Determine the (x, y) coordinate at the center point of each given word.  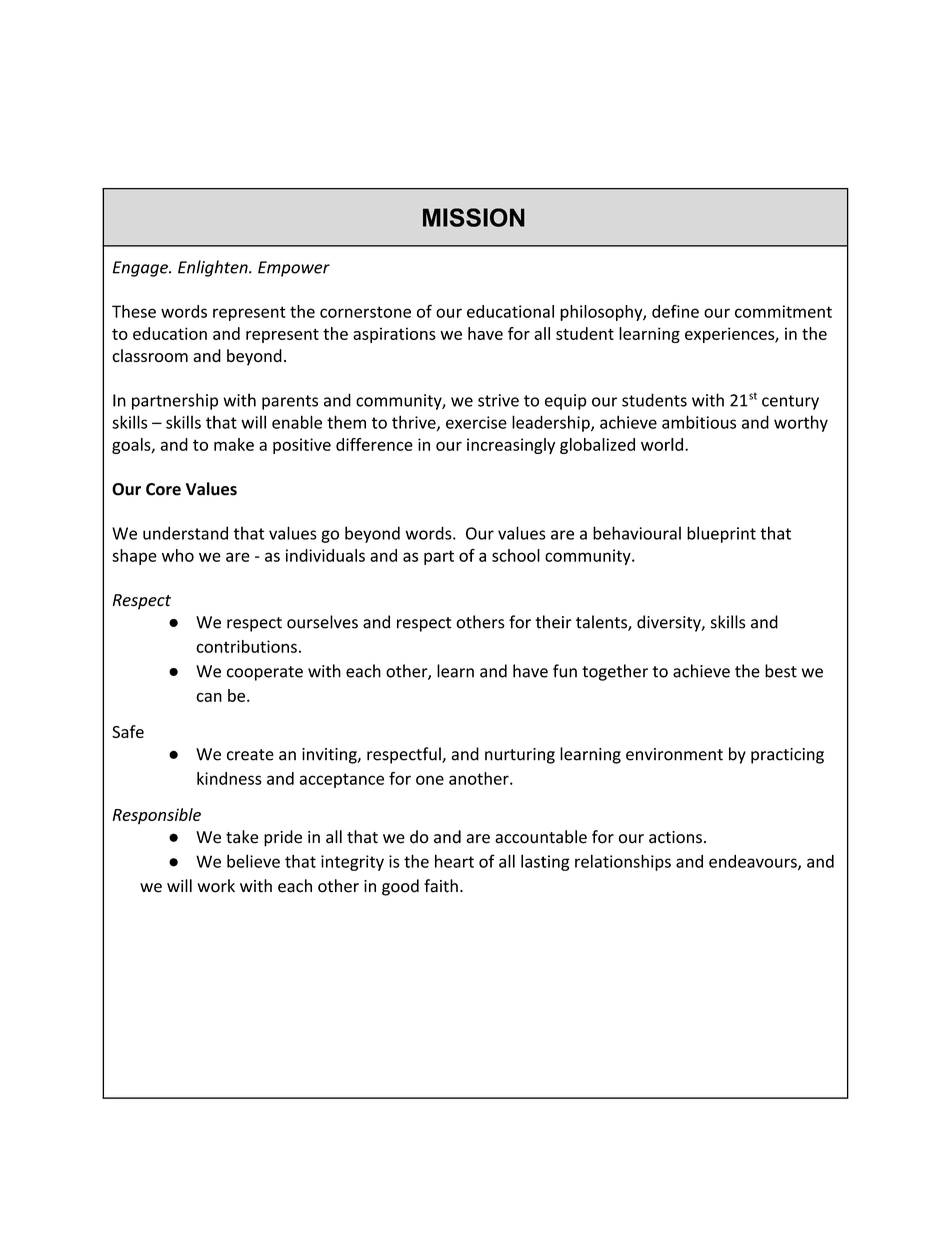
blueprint (721, 534)
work (216, 886)
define (675, 311)
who (178, 555)
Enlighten (214, 268)
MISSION (474, 217)
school (516, 555)
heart (454, 861)
